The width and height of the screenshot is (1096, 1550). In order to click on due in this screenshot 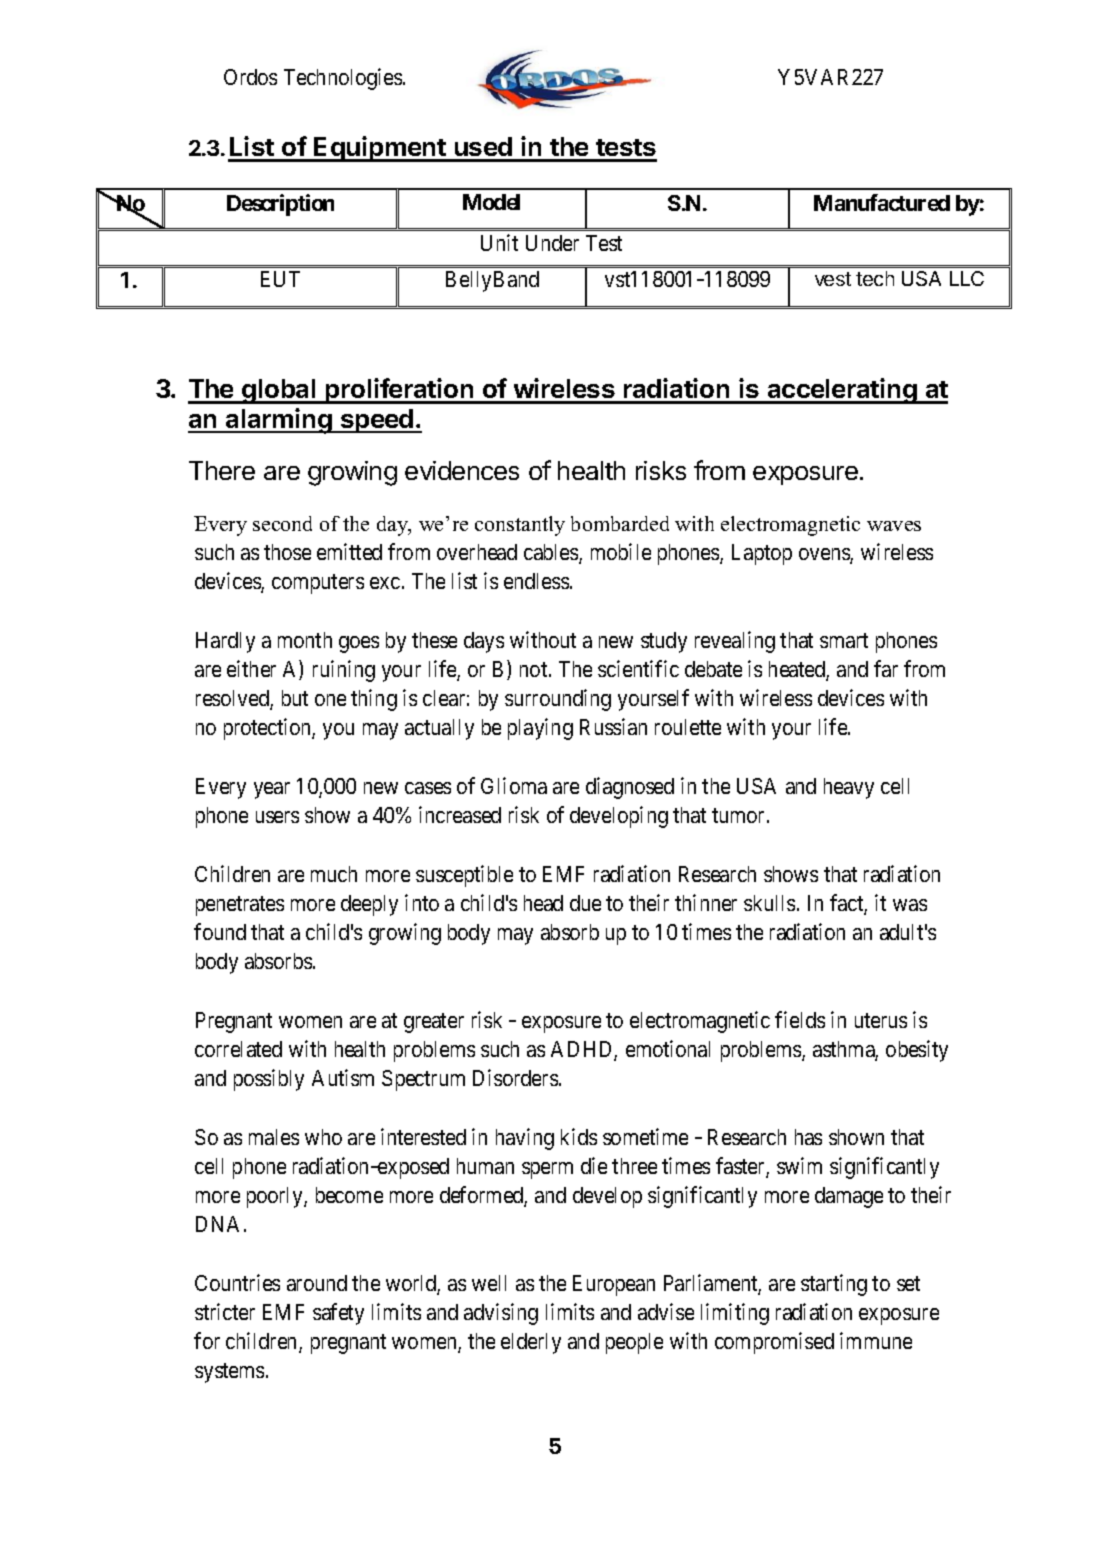, I will do `click(585, 903)`.
